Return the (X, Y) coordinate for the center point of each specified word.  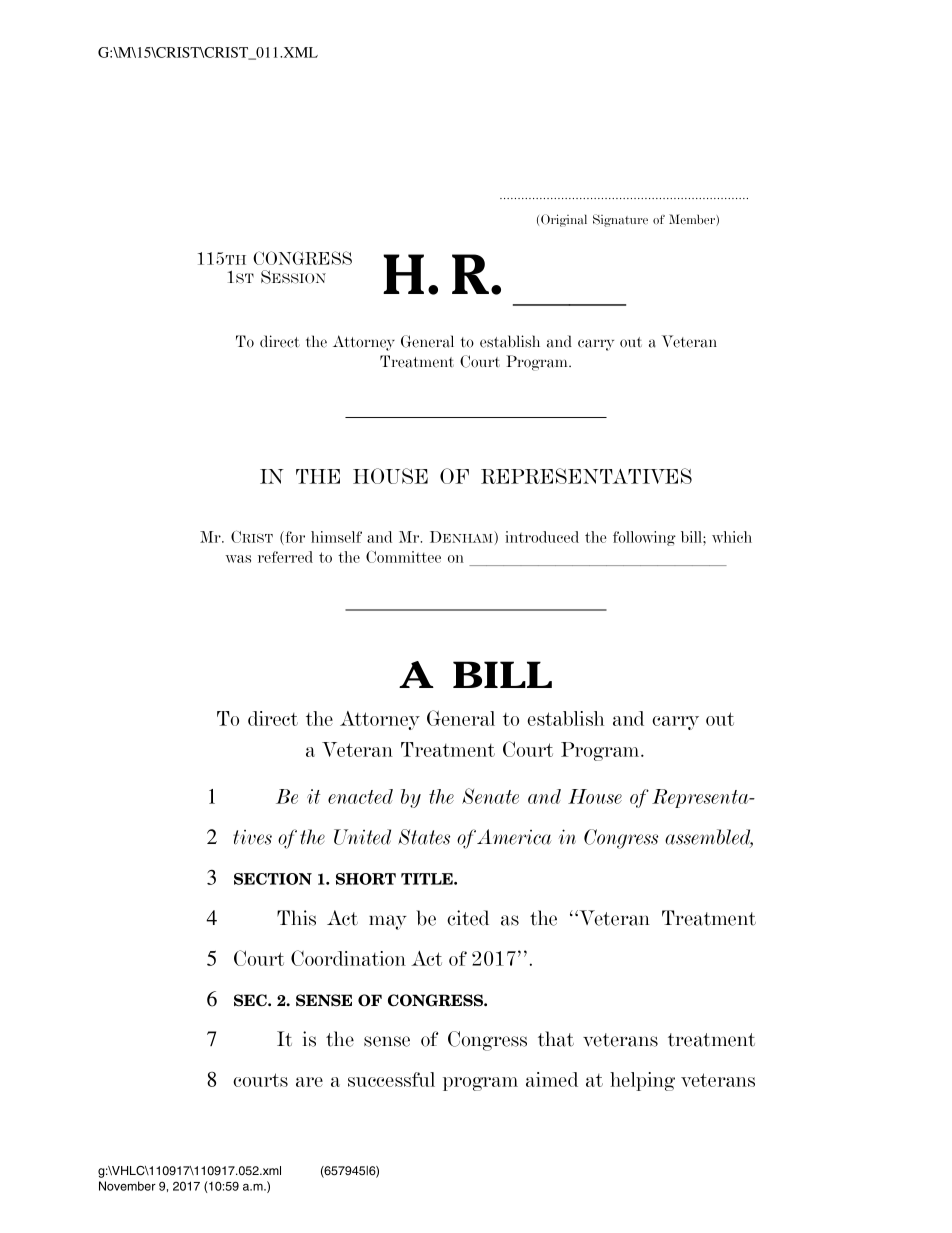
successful (391, 1079)
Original (564, 220)
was (238, 559)
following (644, 538)
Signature (620, 220)
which (732, 537)
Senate (490, 796)
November (127, 1186)
